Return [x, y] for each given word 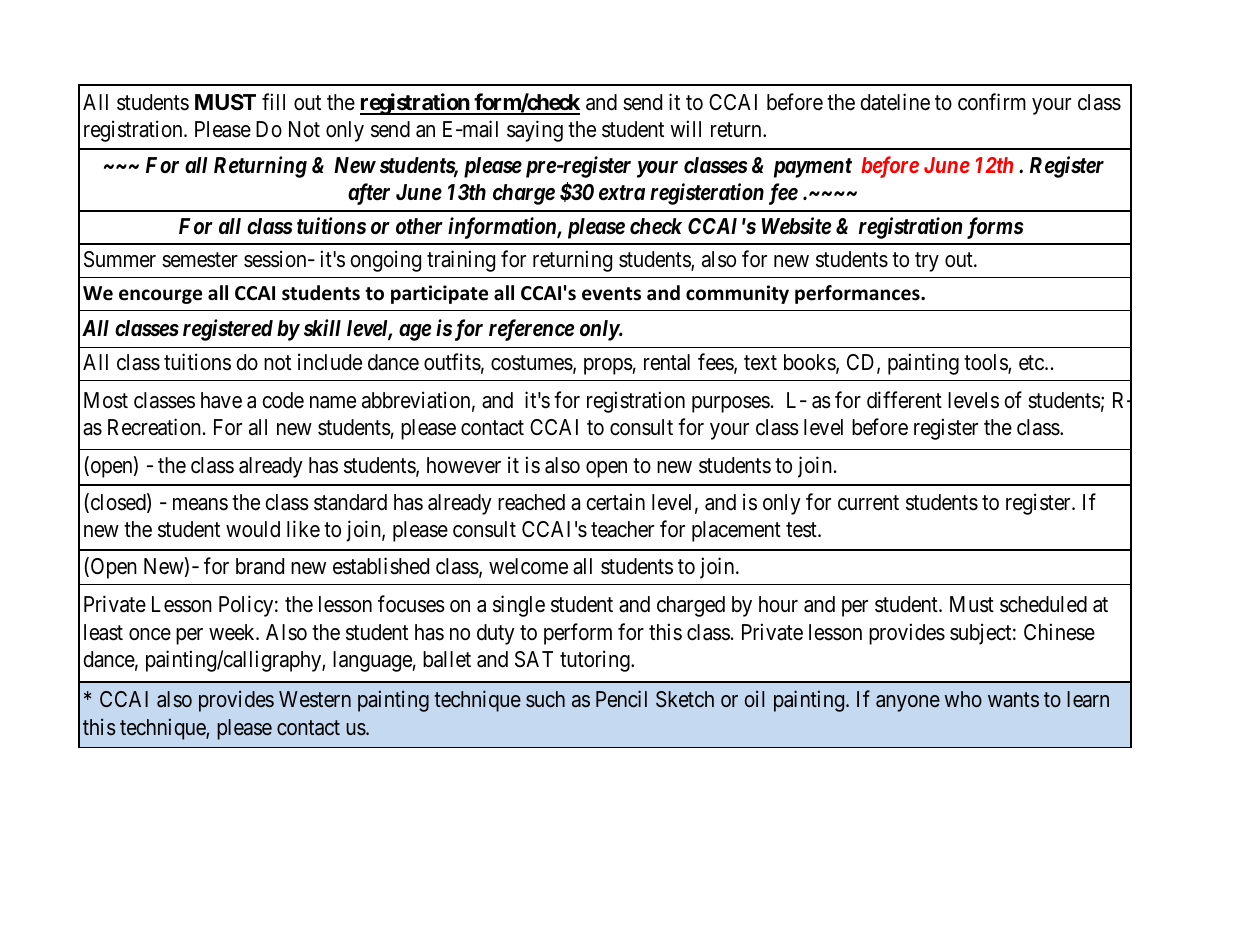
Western [315, 699]
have [221, 400]
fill [273, 101]
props [608, 366]
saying [535, 131]
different [904, 400]
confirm [992, 102]
